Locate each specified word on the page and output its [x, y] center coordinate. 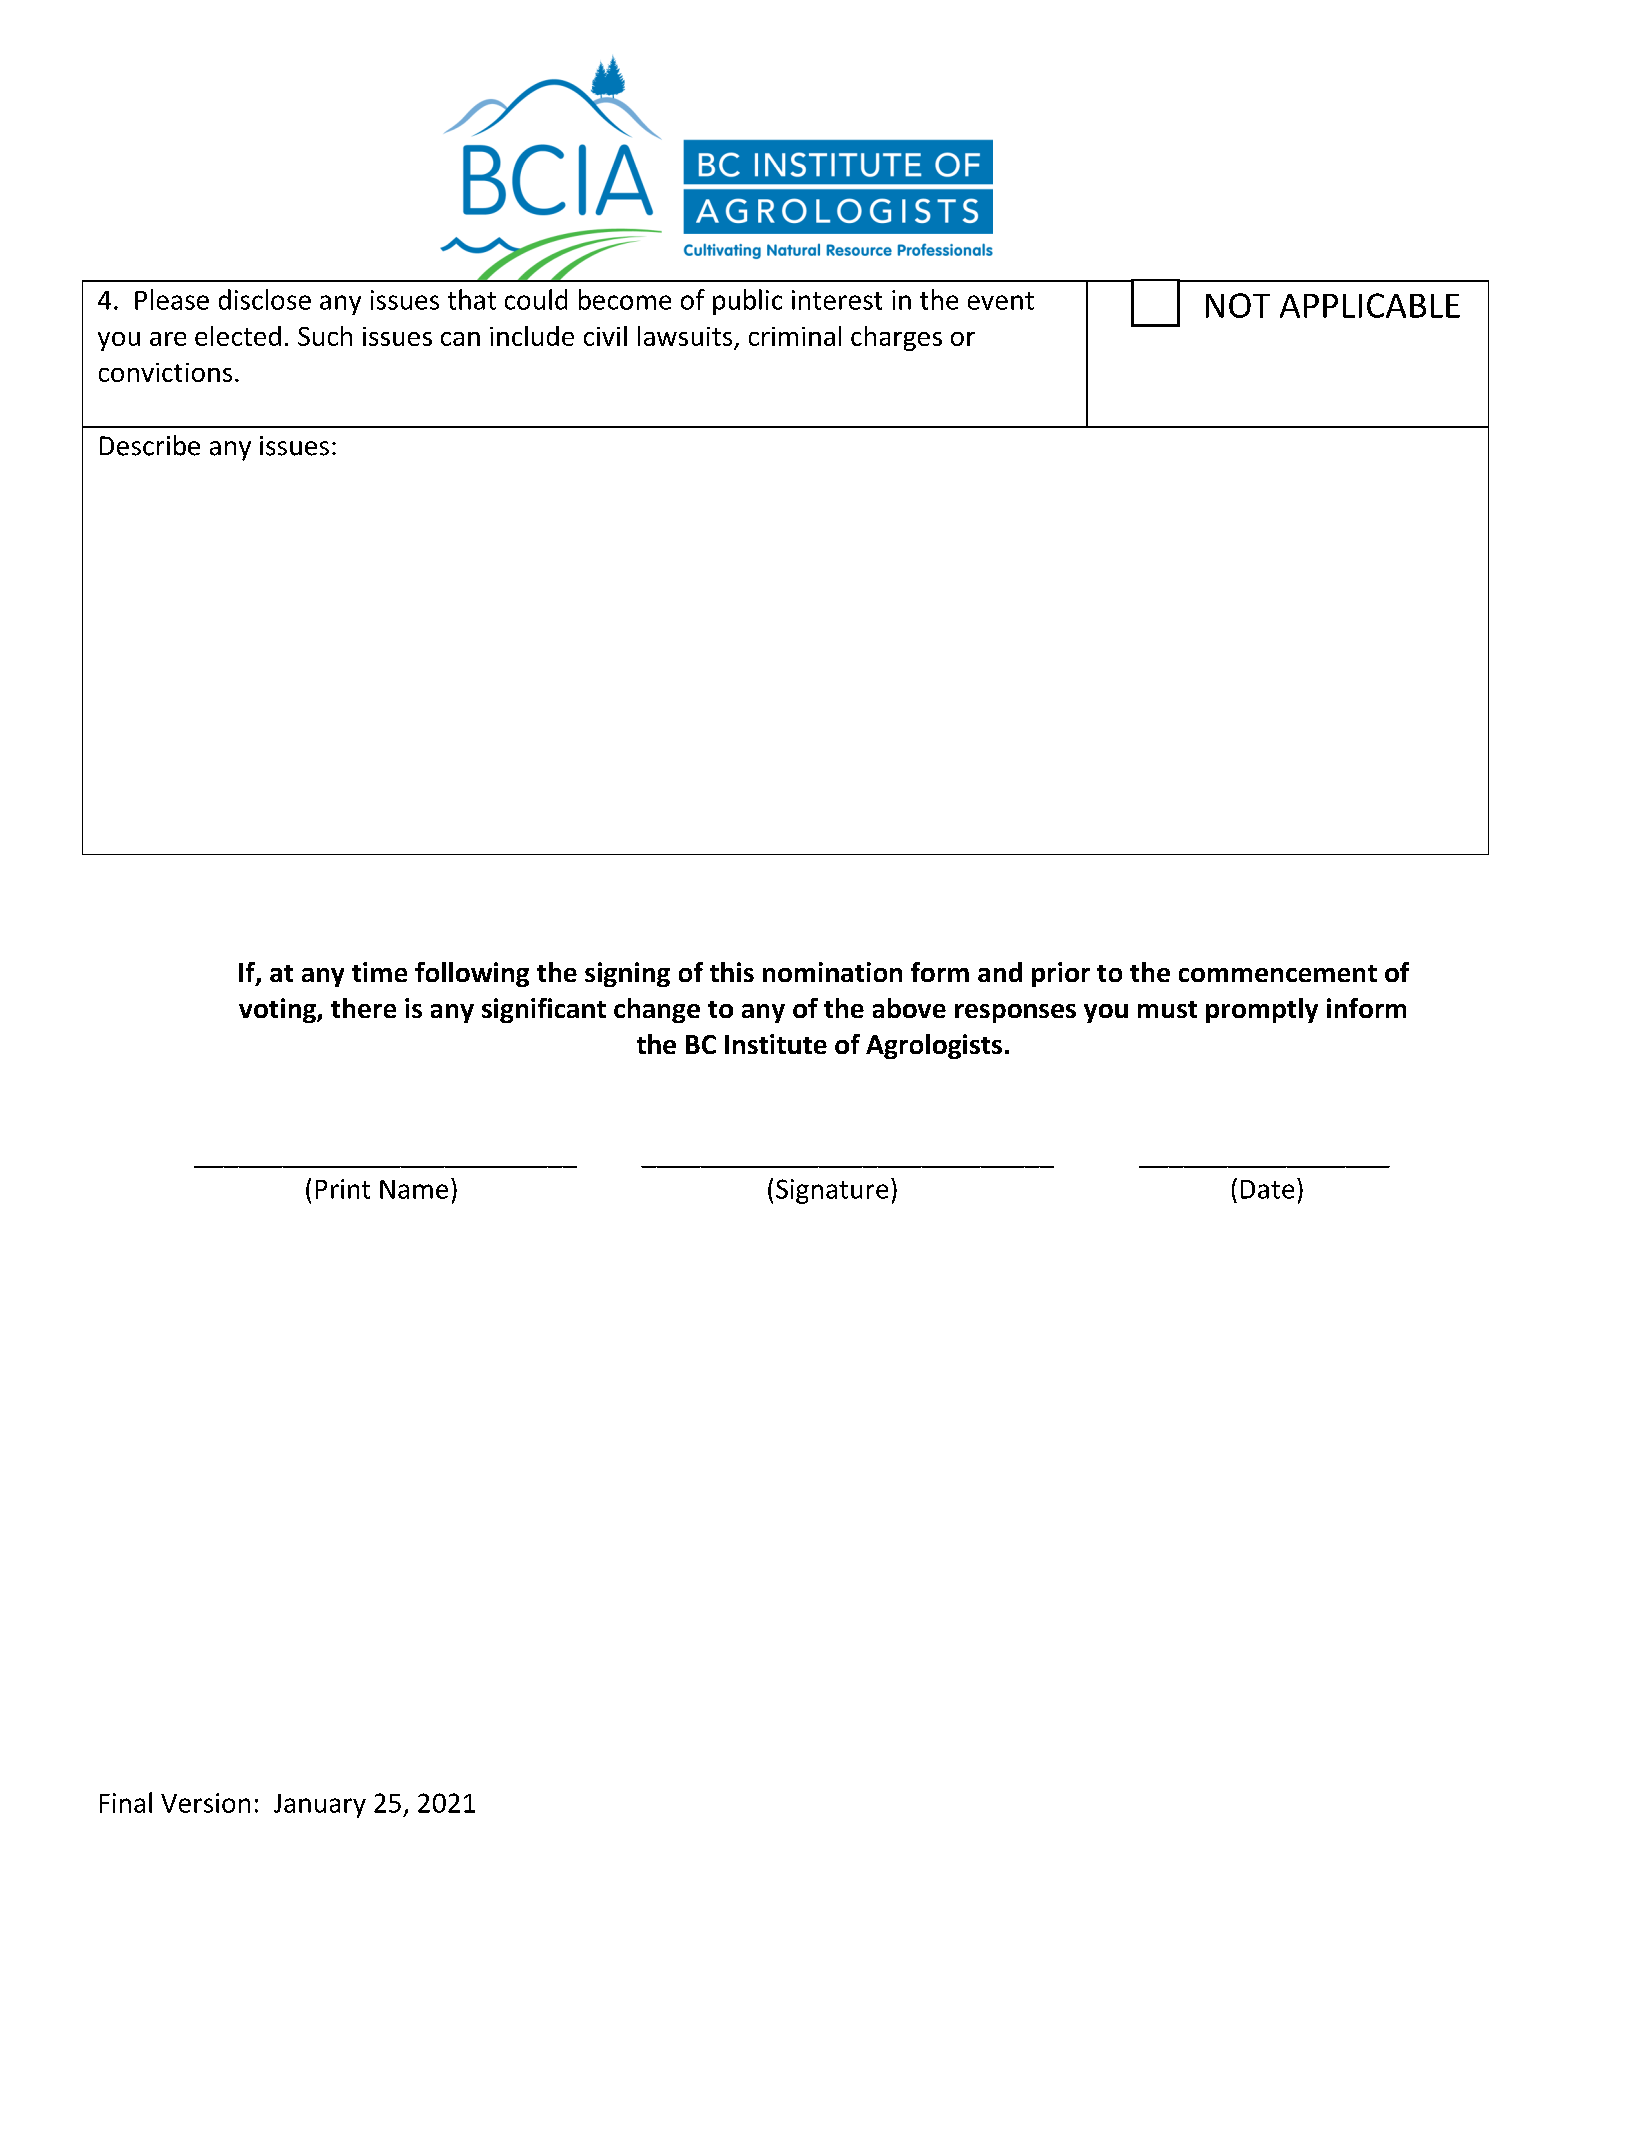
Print [343, 1189]
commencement [1278, 973]
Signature [832, 1191]
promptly [1262, 1010]
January [320, 1806]
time [379, 972]
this [732, 972]
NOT [1238, 305]
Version [205, 1803]
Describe [150, 445]
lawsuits [685, 336]
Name [414, 1189]
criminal [795, 336]
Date [1267, 1189]
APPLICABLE [1370, 305]
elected [238, 336]
